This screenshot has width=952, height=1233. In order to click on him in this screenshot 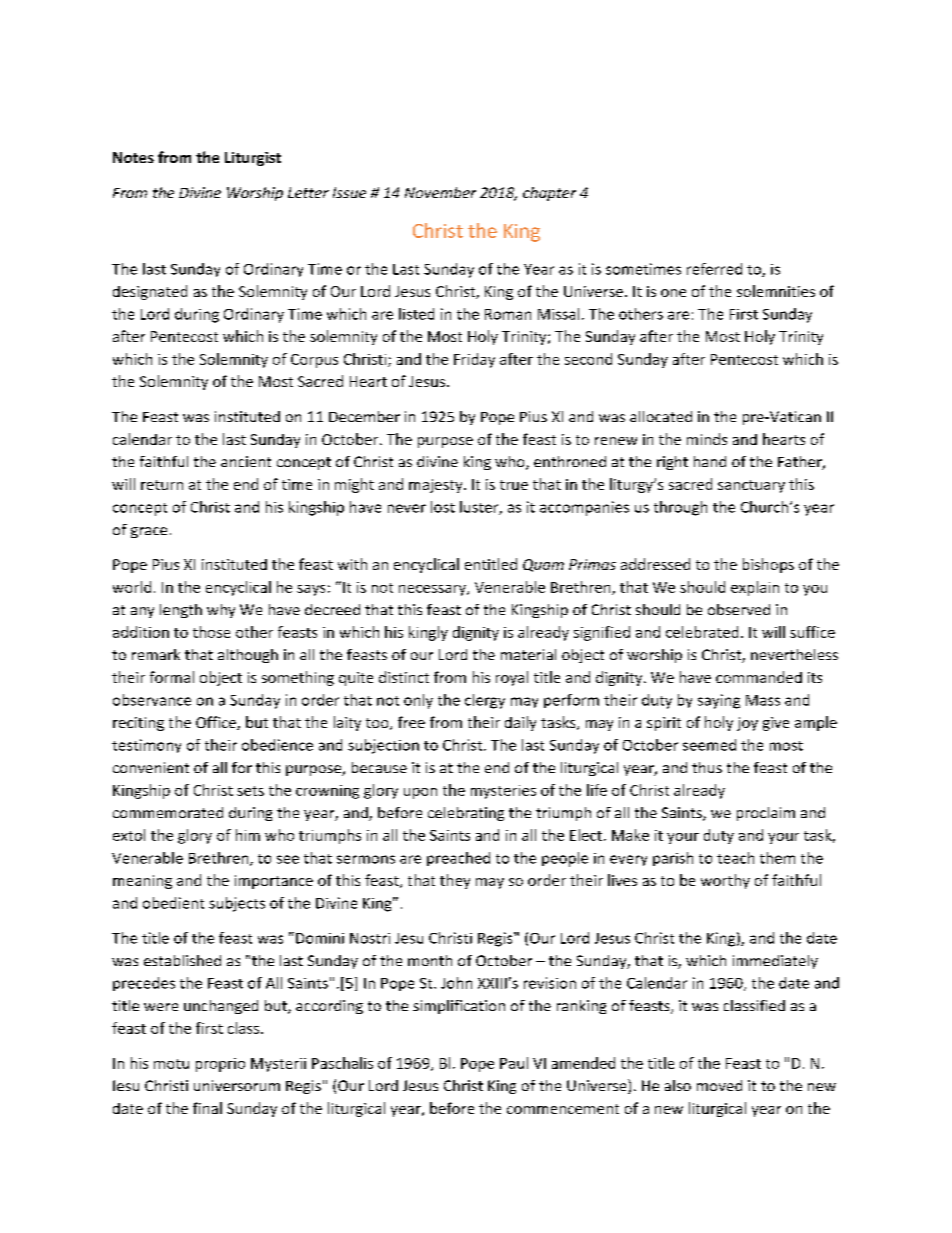, I will do `click(248, 835)`.
